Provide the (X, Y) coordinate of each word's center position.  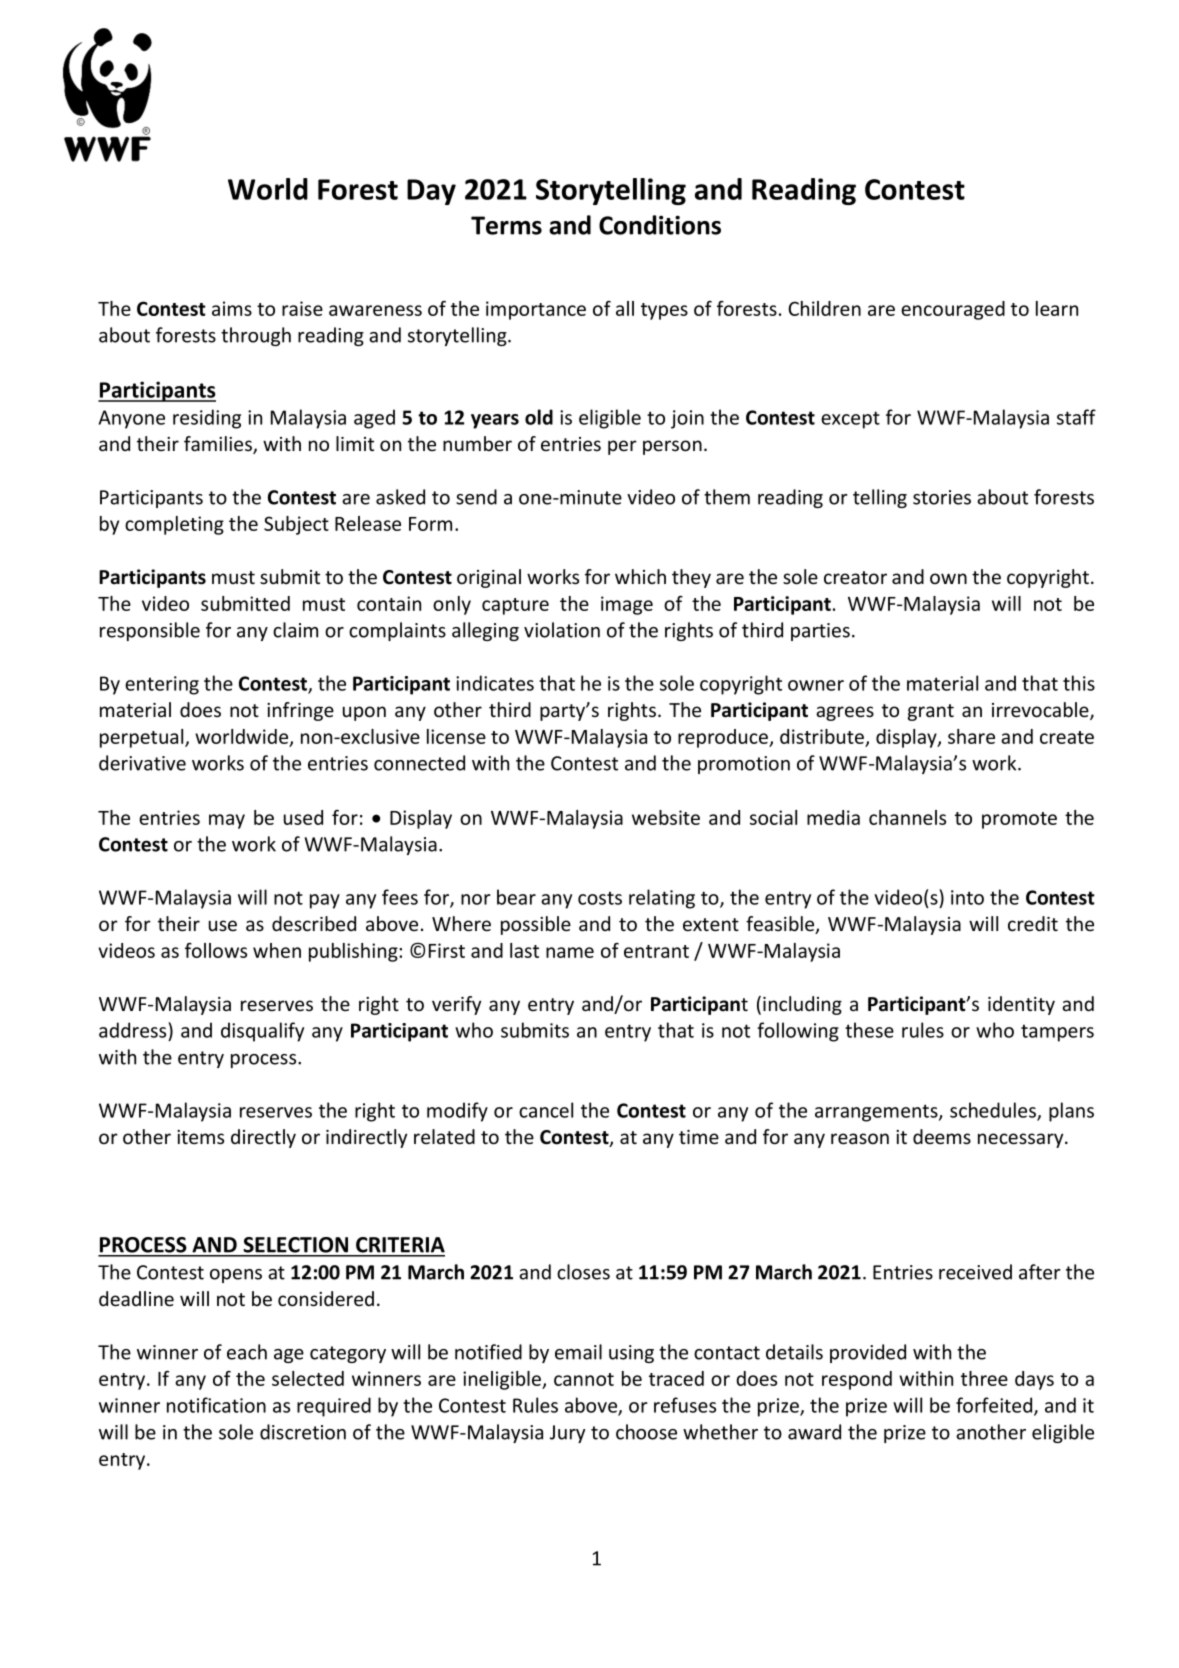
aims (232, 308)
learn (1057, 308)
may (227, 821)
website (666, 817)
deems (942, 1137)
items (200, 1137)
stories (942, 497)
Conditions (660, 225)
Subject (296, 525)
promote (1019, 820)
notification (216, 1405)
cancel (546, 1110)
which (640, 576)
